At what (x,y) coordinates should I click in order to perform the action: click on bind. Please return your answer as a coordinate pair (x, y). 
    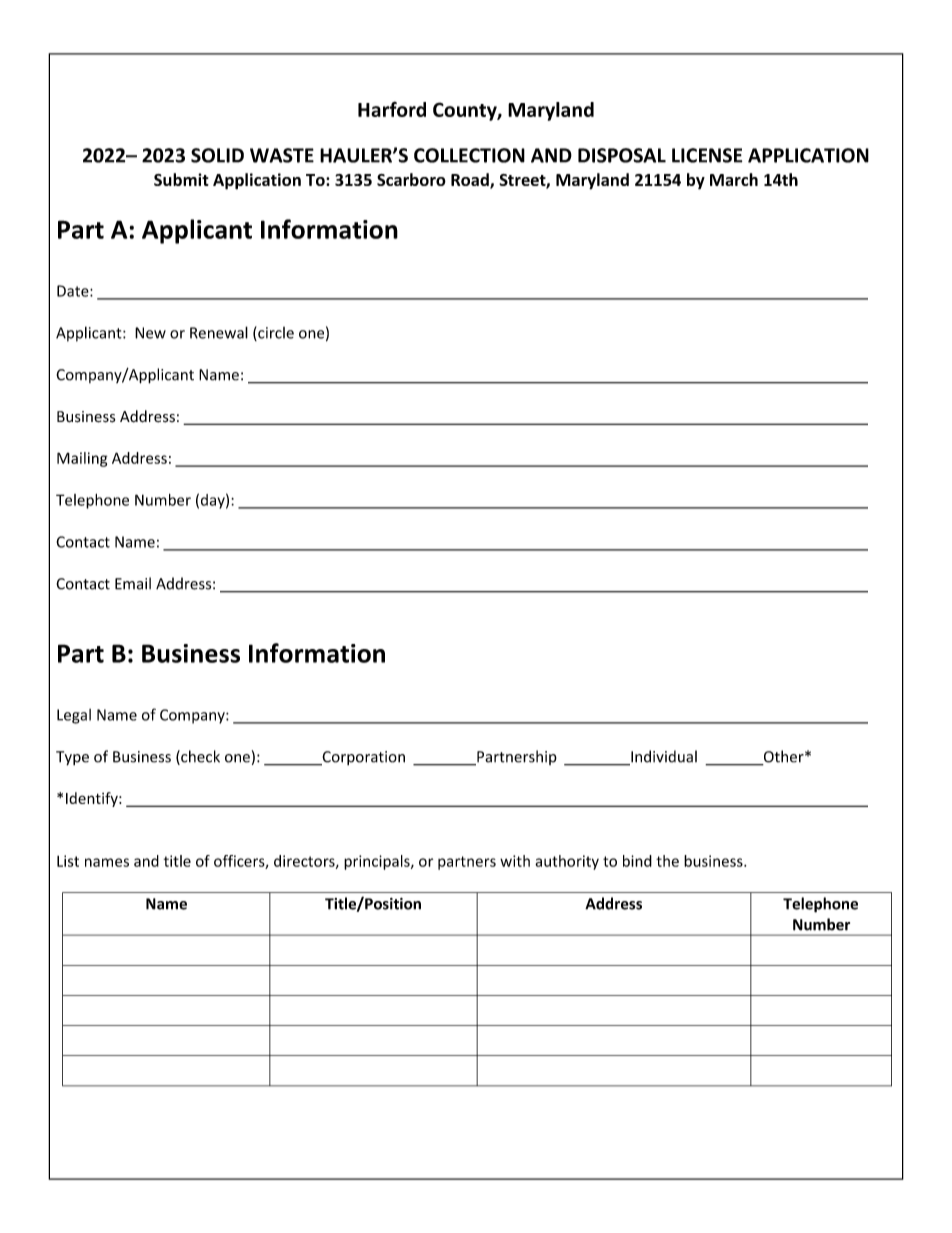
    Looking at the image, I should click on (637, 861).
